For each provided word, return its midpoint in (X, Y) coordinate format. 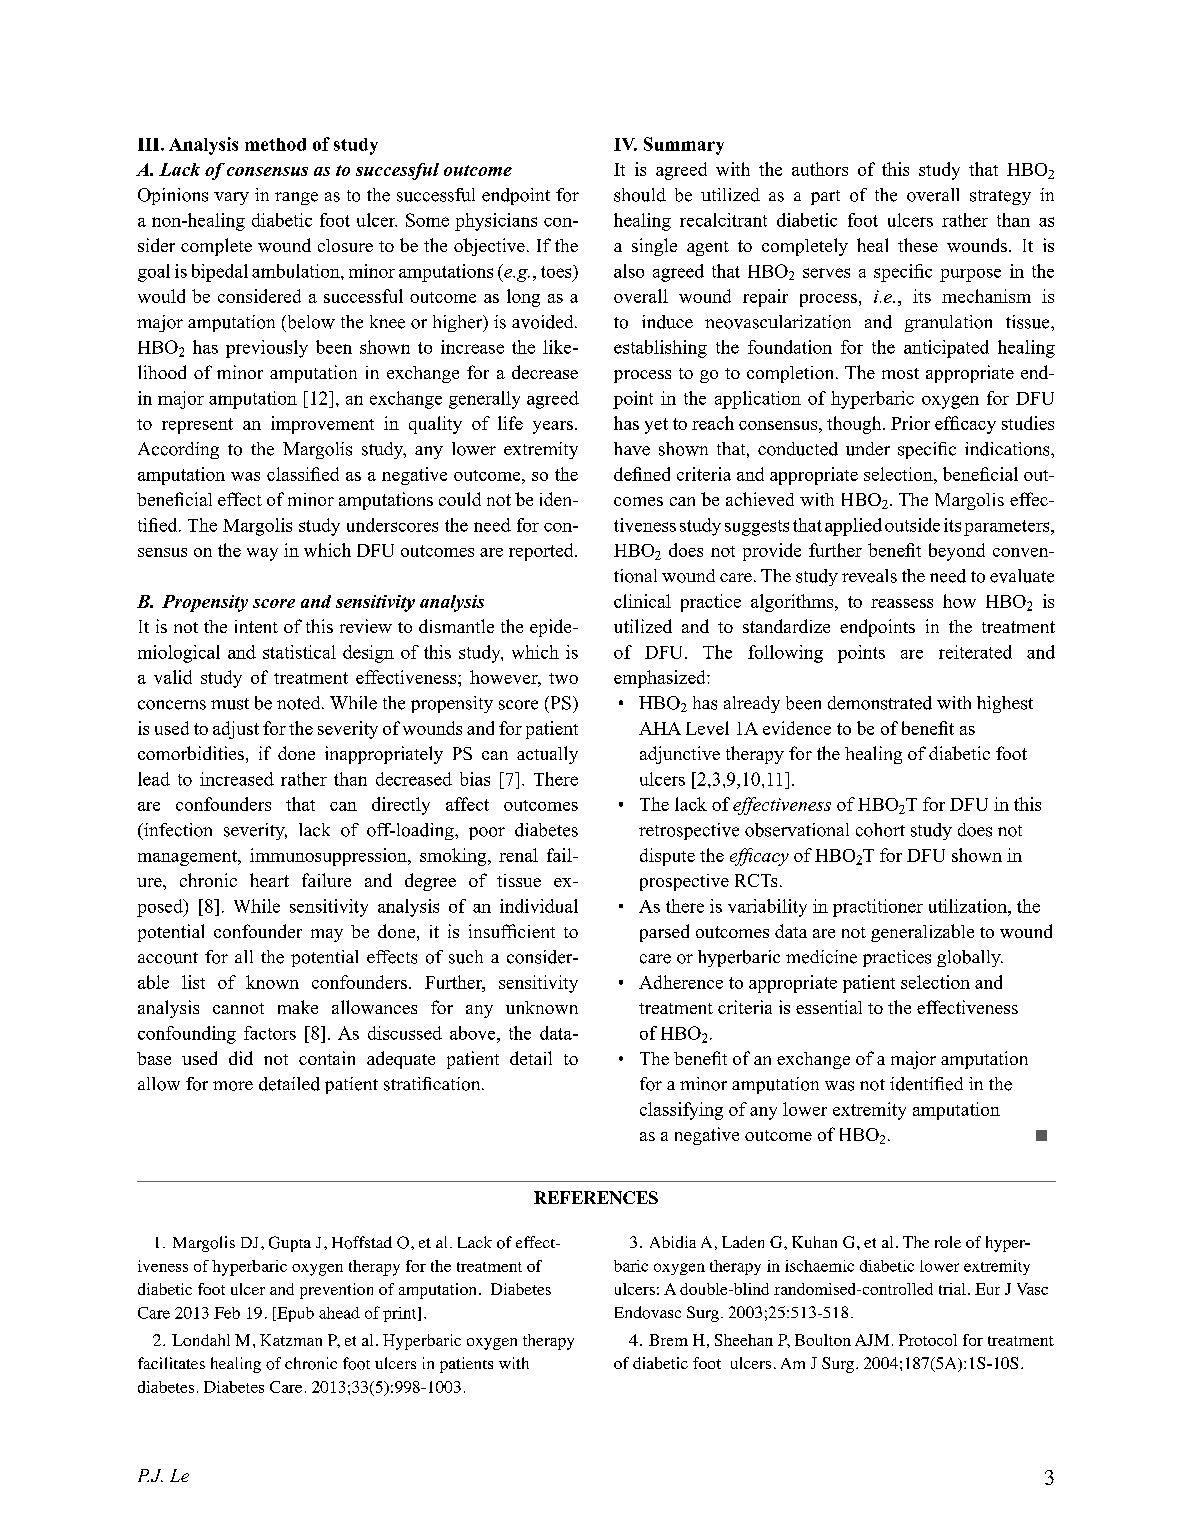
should (640, 195)
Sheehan (744, 1340)
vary (231, 198)
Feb (227, 1313)
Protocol (928, 1340)
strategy (1000, 197)
